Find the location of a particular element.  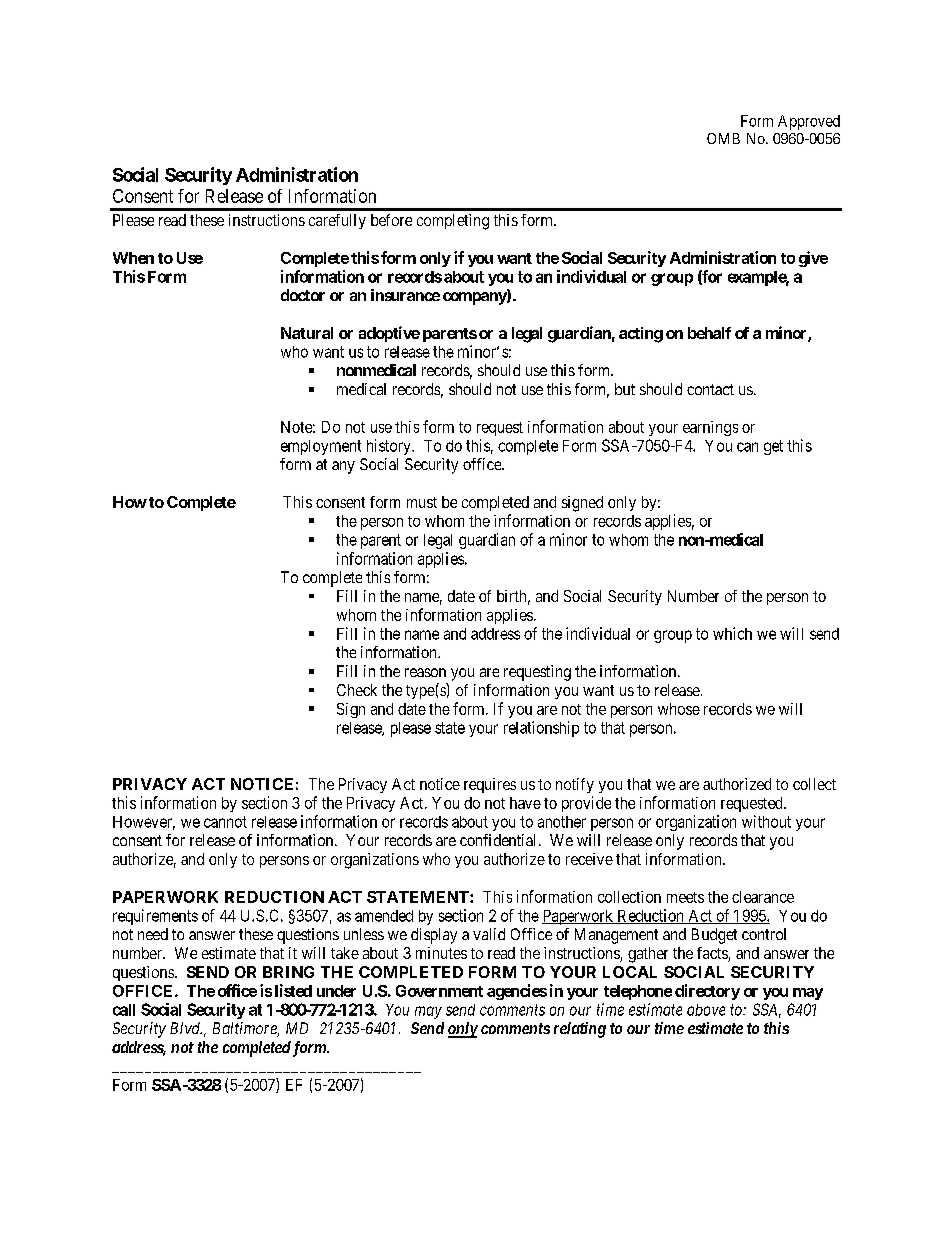

requires is located at coordinates (490, 785).
